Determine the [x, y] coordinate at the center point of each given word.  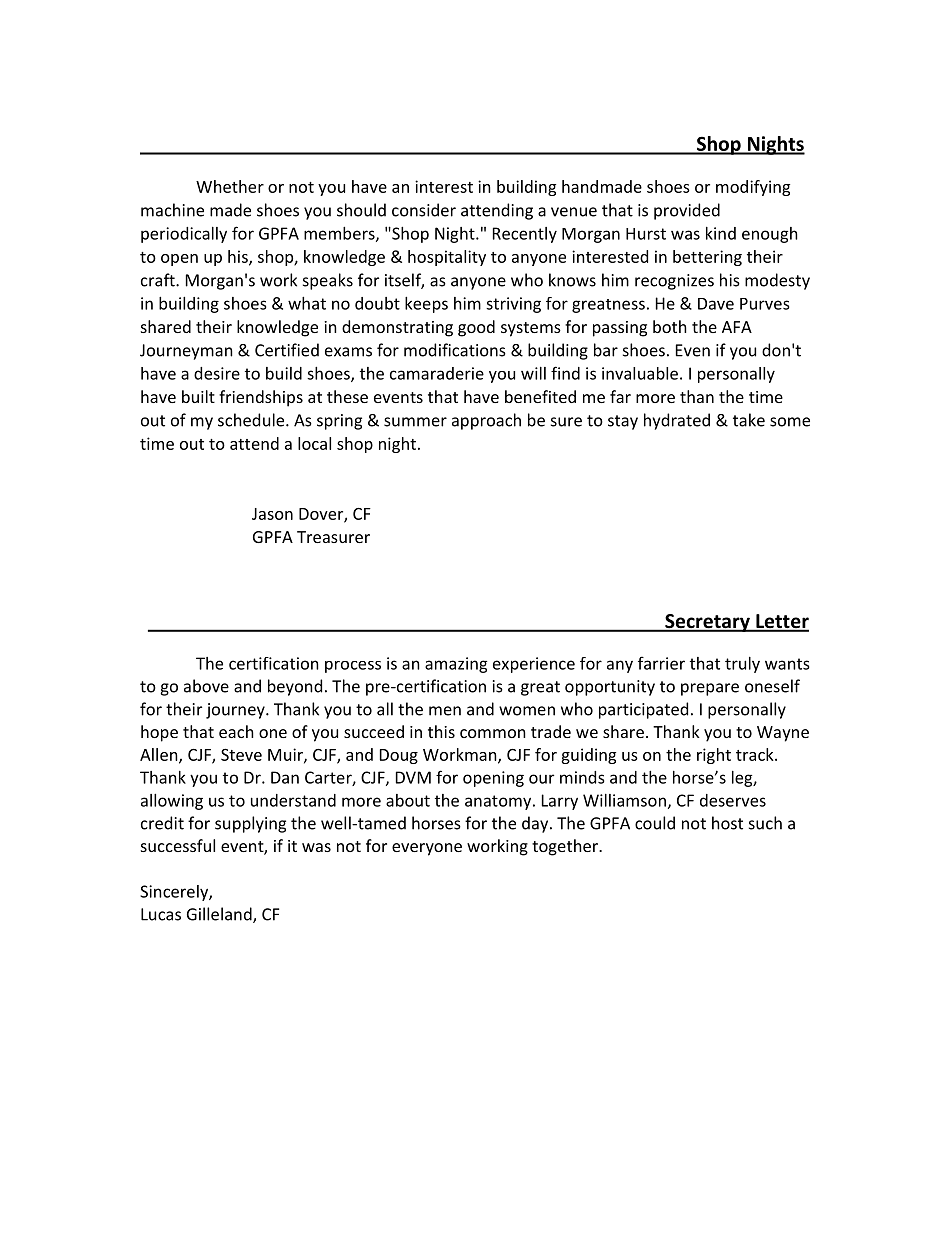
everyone [427, 849]
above [206, 686]
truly [742, 665]
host [727, 823]
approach [486, 421]
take [749, 420]
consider [424, 210]
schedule [252, 420]
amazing [456, 665]
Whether [230, 186]
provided [687, 211]
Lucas [161, 914]
